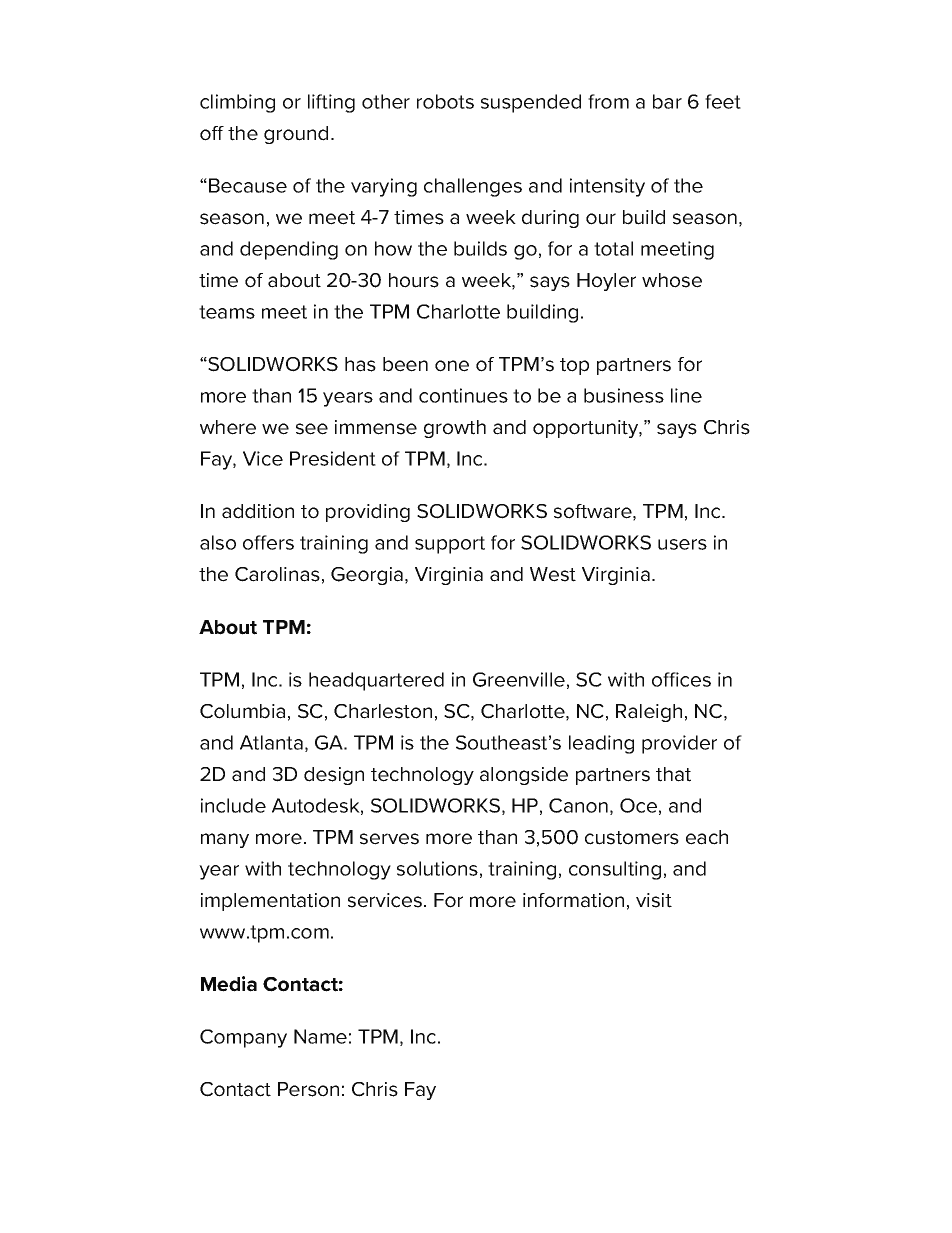 This screenshot has height=1233, width=952. Describe the element at coordinates (243, 1038) in the screenshot. I see `Company` at that location.
